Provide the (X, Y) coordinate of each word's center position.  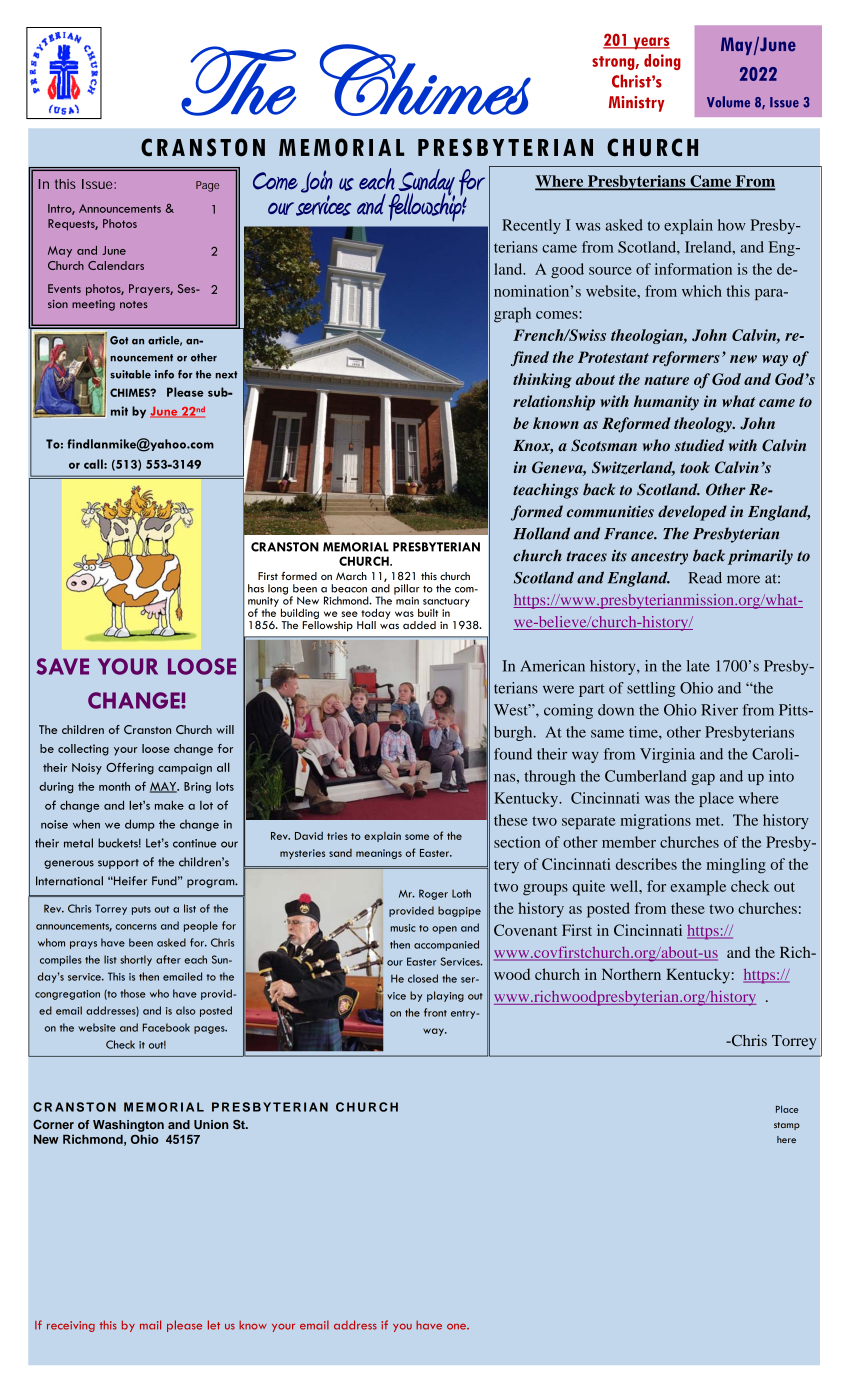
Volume (728, 102)
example (698, 888)
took (695, 467)
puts (141, 910)
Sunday (425, 183)
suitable (130, 374)
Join (317, 181)
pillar (407, 589)
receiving (71, 1326)
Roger (433, 894)
